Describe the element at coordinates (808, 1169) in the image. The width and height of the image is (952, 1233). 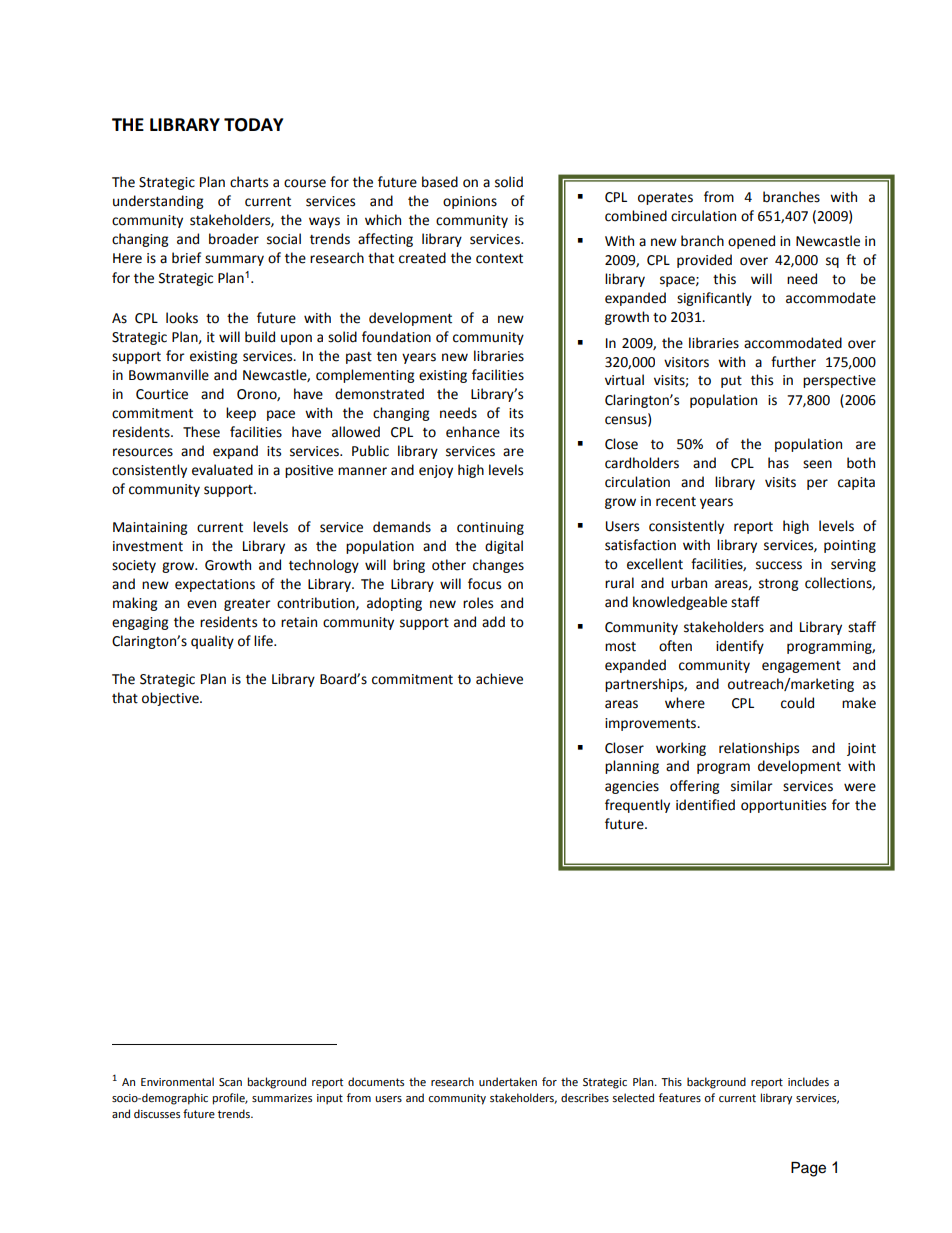
I see `Page` at that location.
